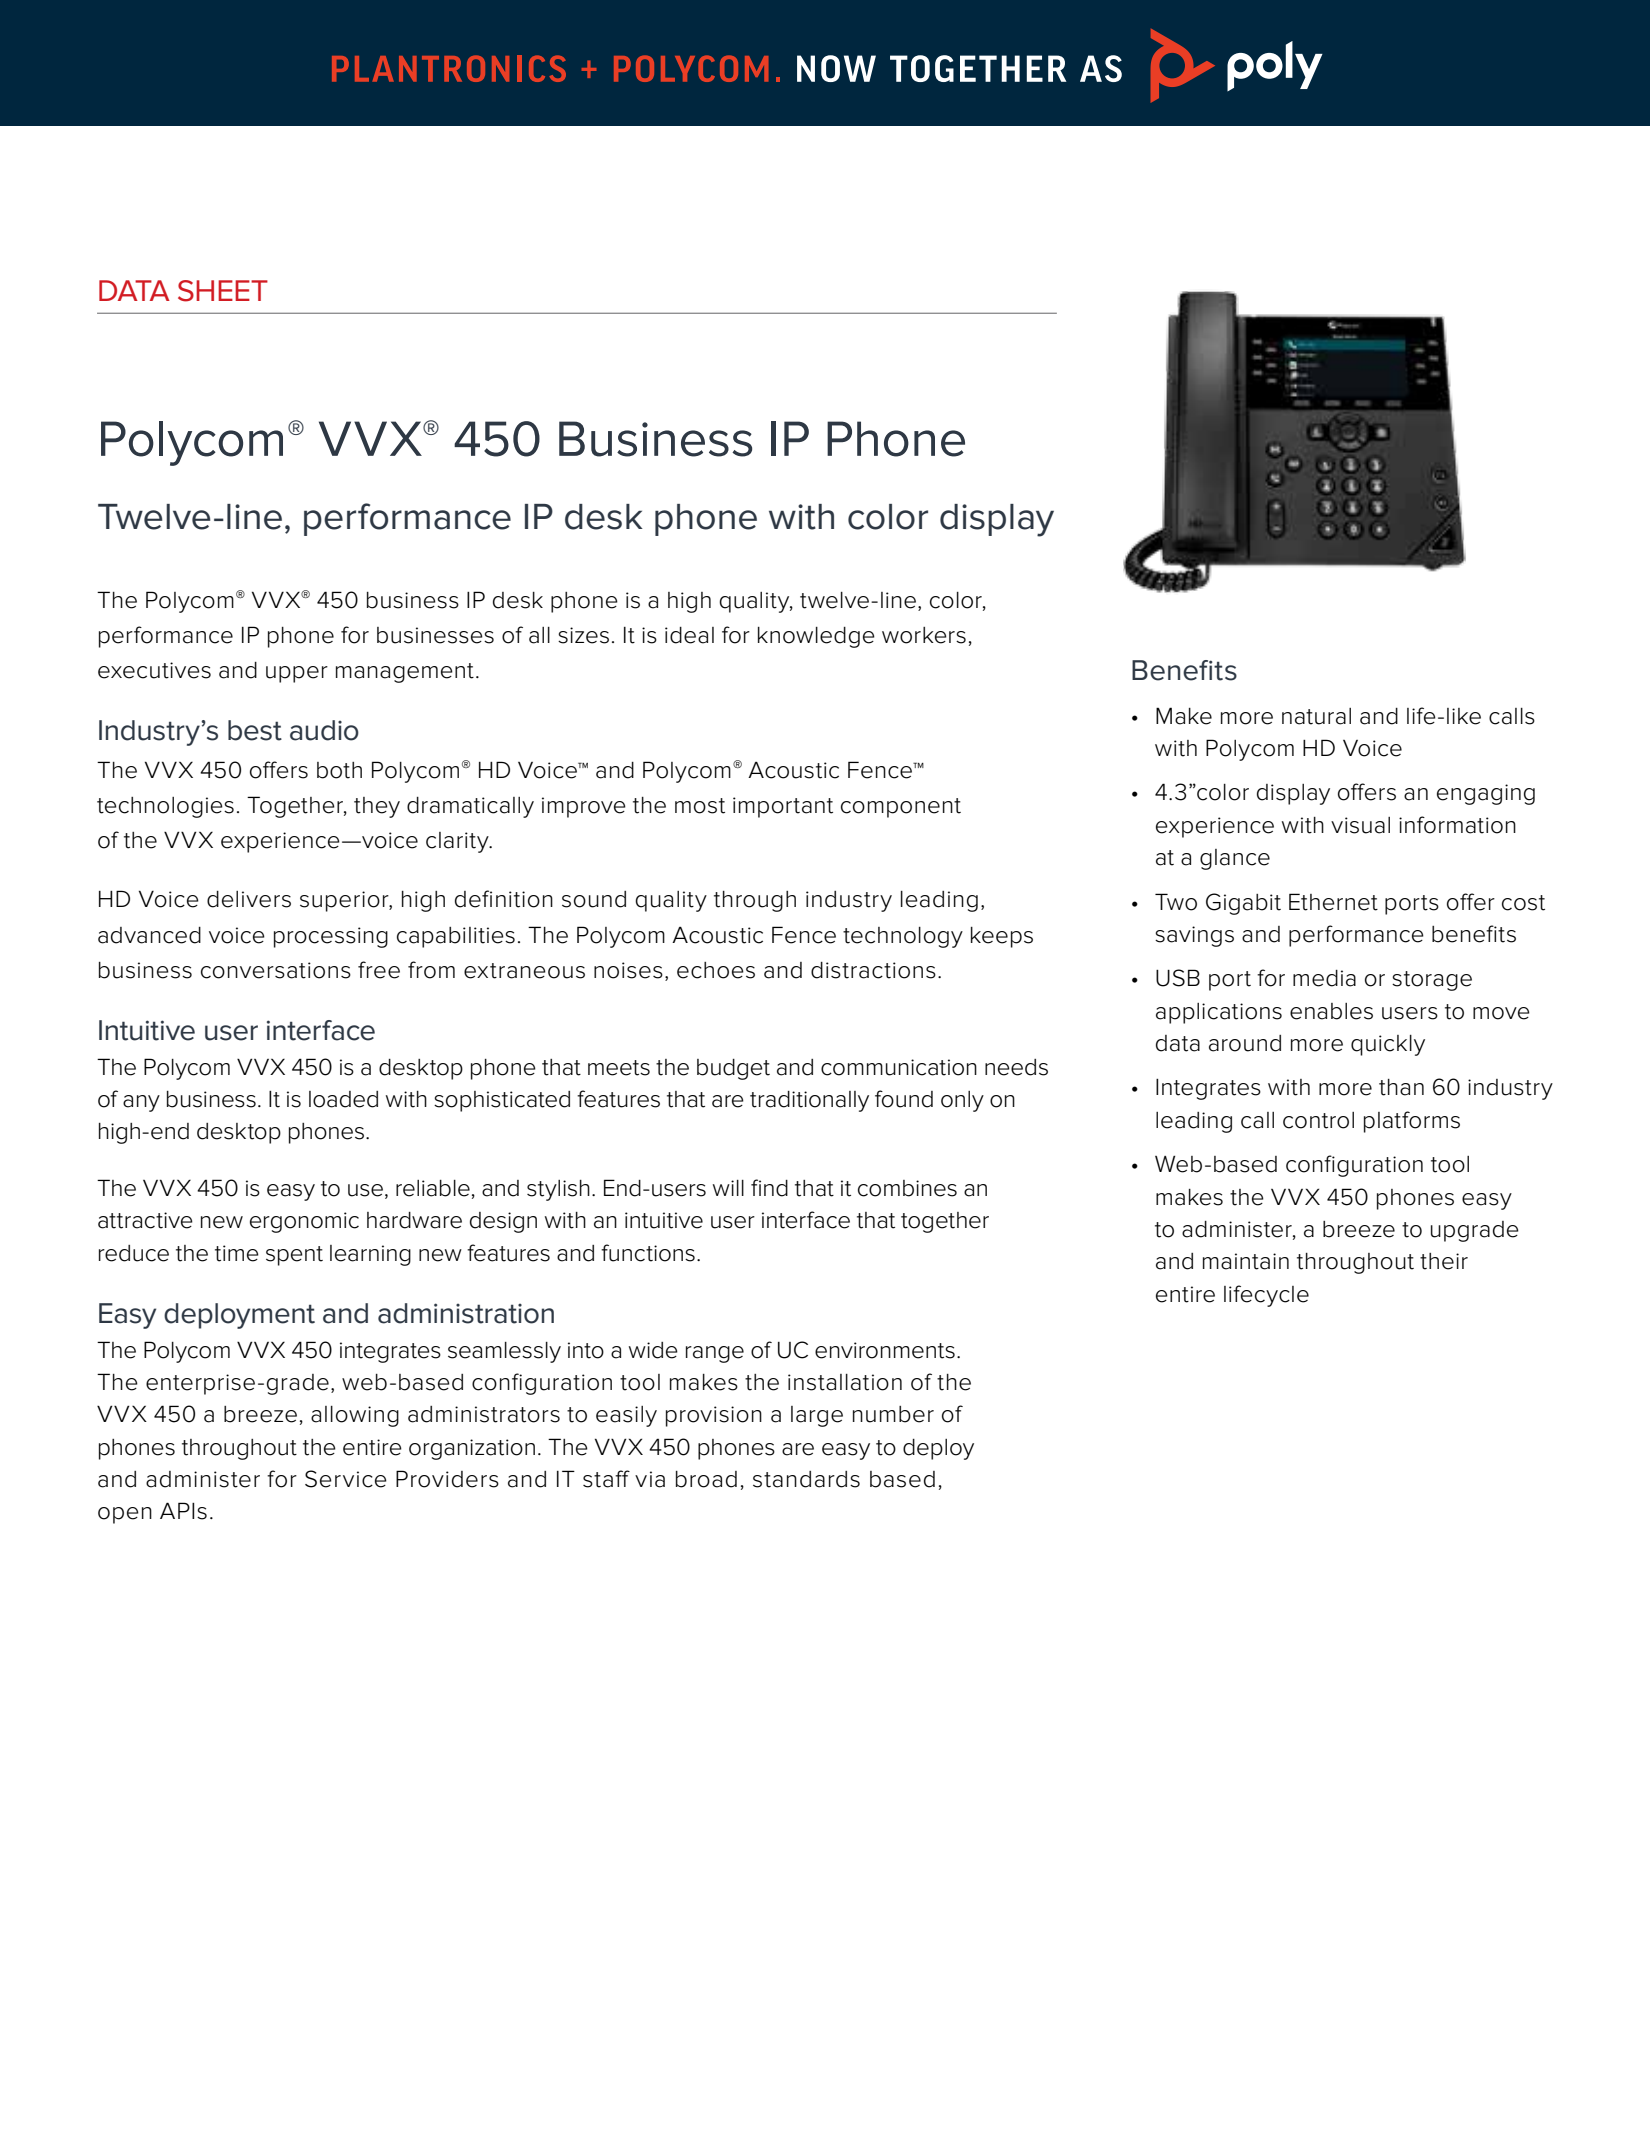 The height and width of the document is (2135, 1650). I want to click on SHEET, so click(223, 291).
